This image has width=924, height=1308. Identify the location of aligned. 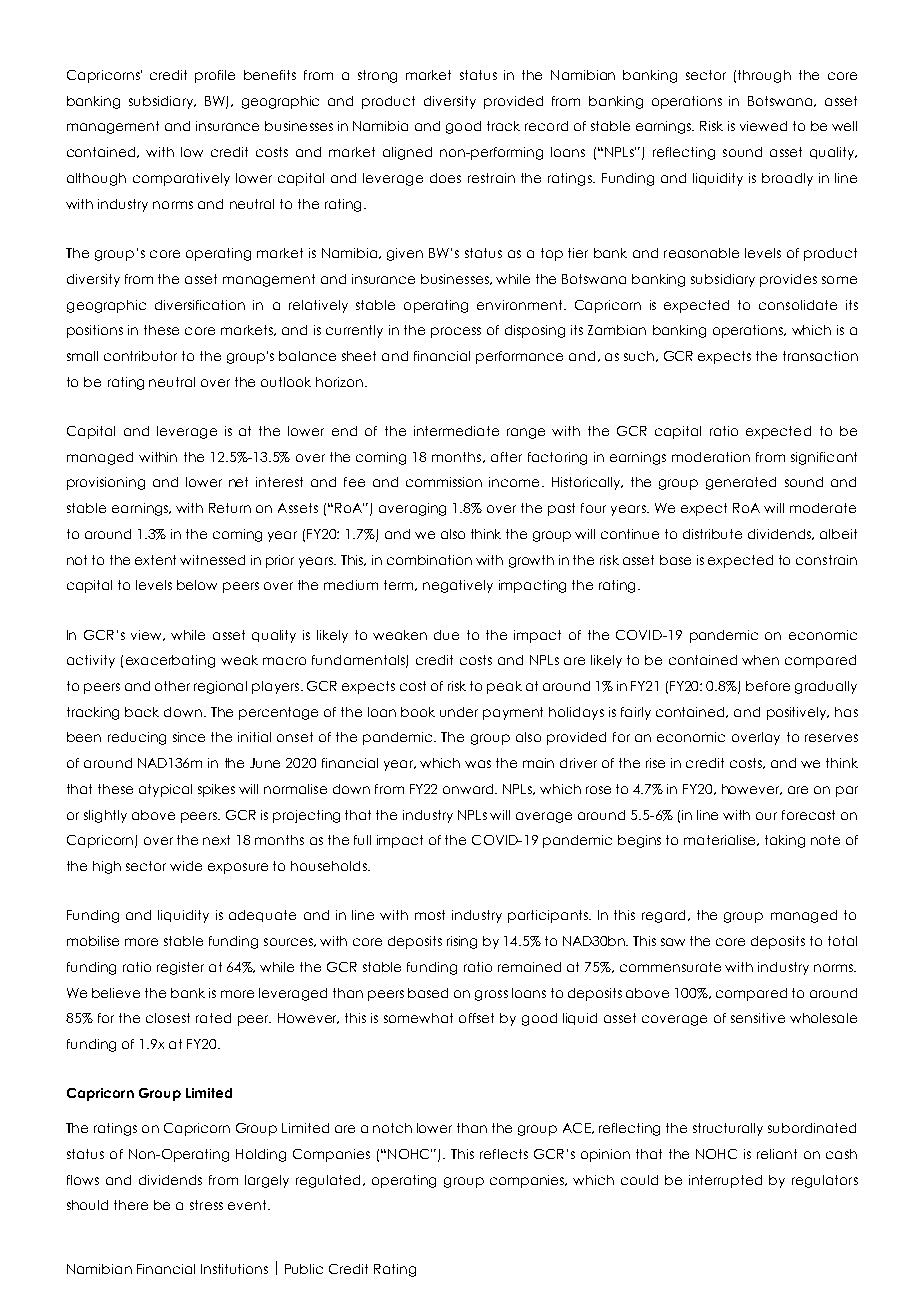
(407, 153).
